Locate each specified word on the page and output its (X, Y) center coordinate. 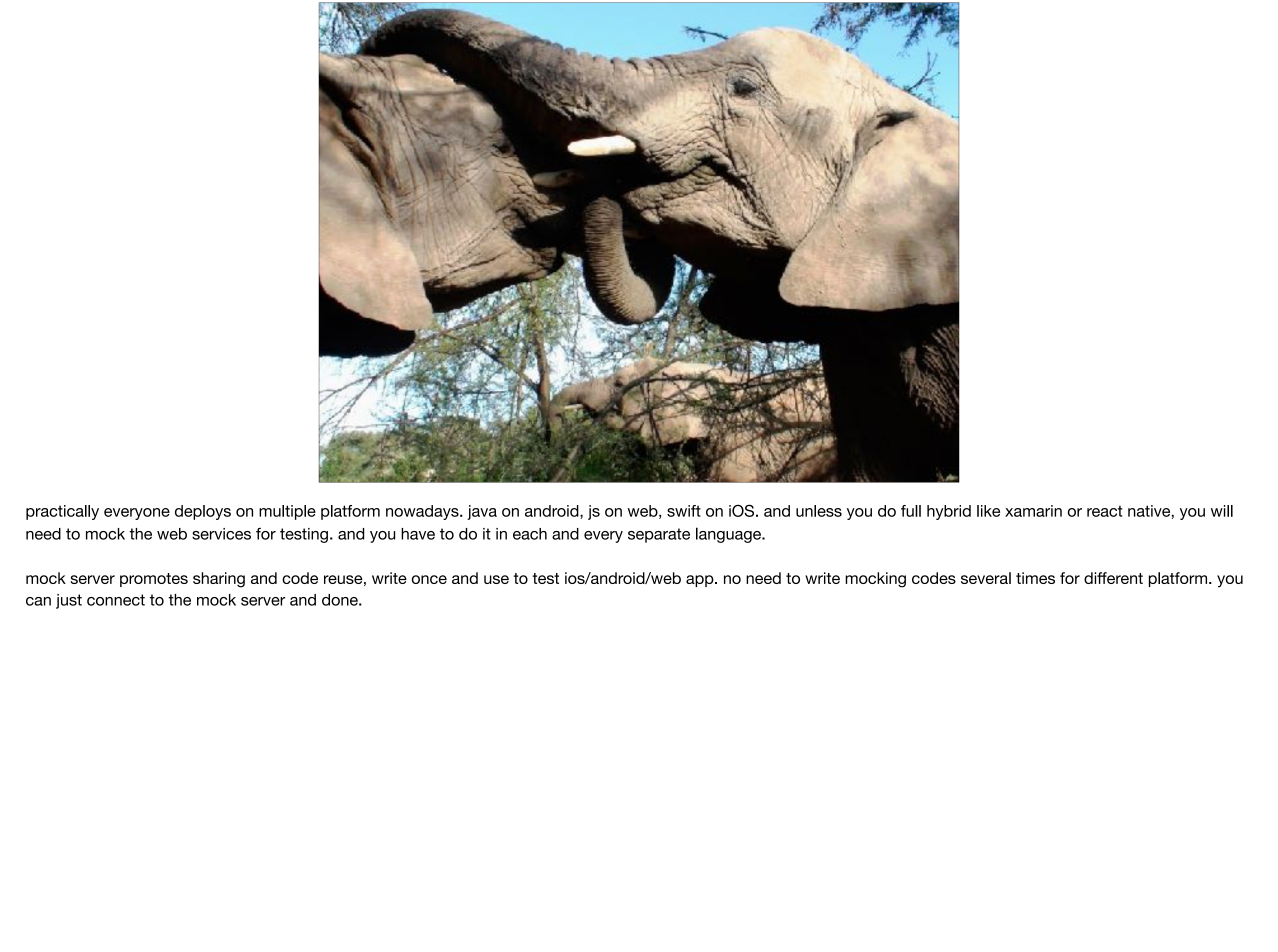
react (1105, 511)
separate (659, 535)
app (701, 581)
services (221, 534)
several (986, 578)
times (1035, 578)
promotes (154, 580)
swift (684, 511)
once (429, 579)
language (729, 535)
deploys (203, 512)
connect (116, 600)
